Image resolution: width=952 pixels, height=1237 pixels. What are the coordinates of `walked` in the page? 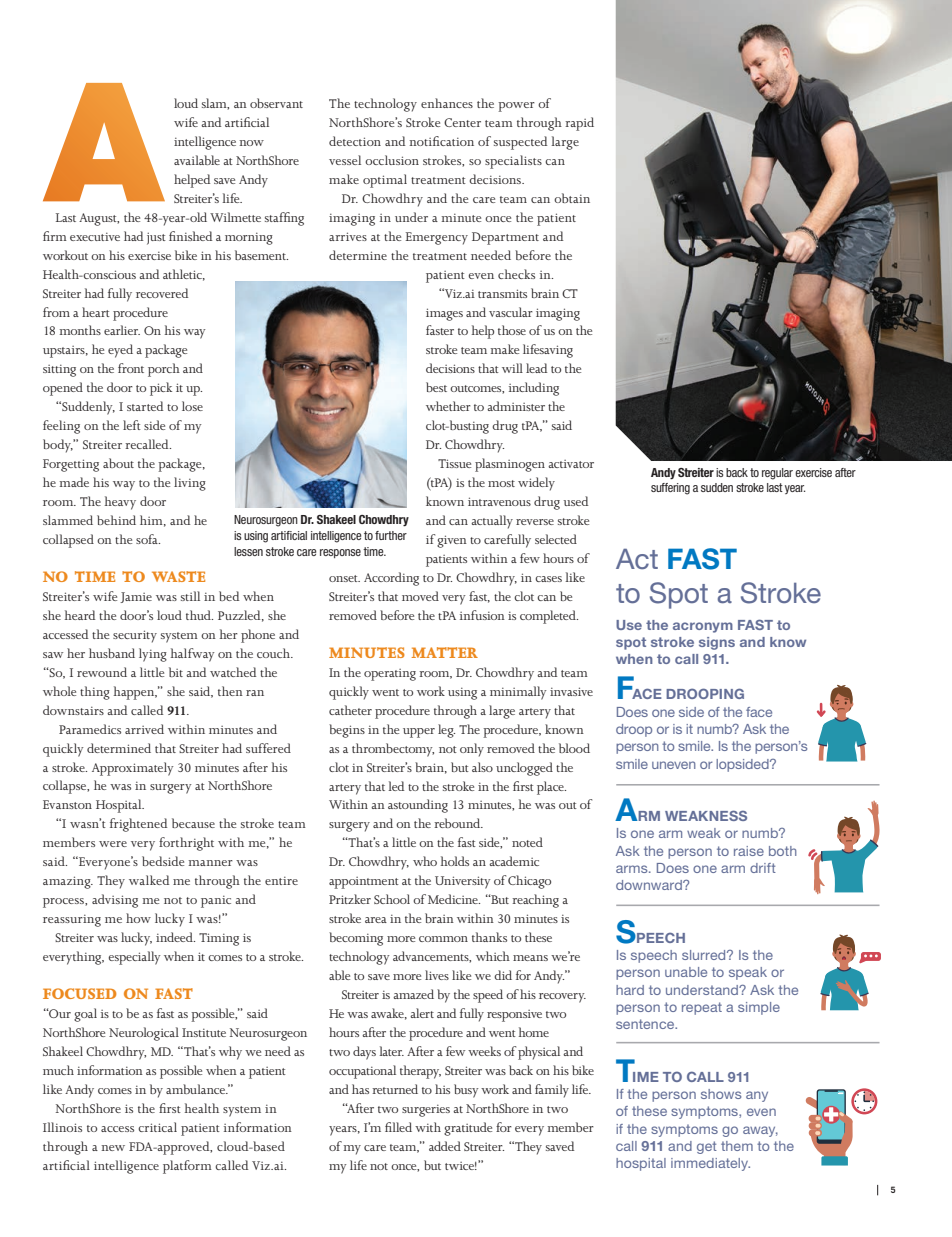 It's located at (149, 880).
